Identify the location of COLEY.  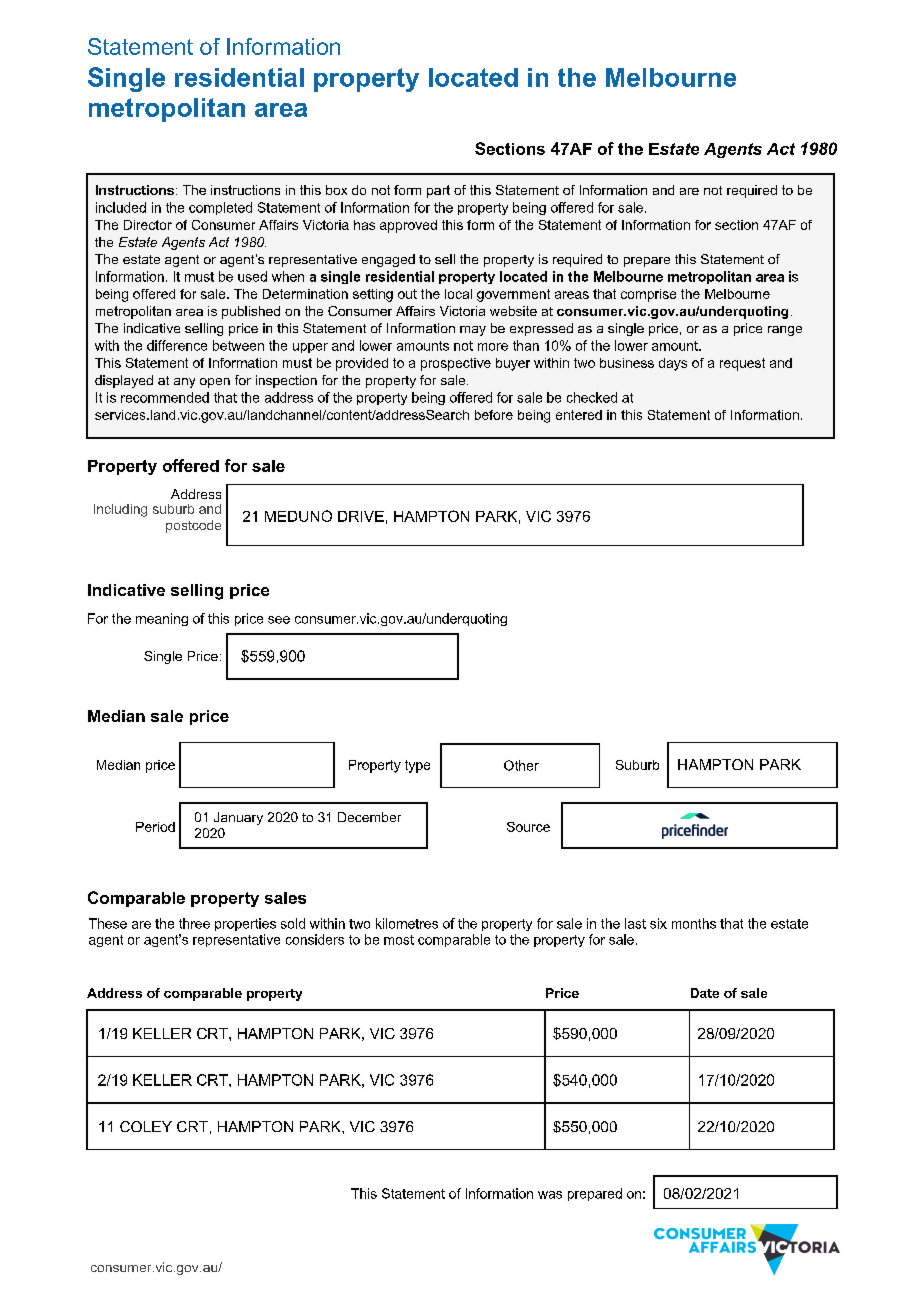
(146, 1126).
